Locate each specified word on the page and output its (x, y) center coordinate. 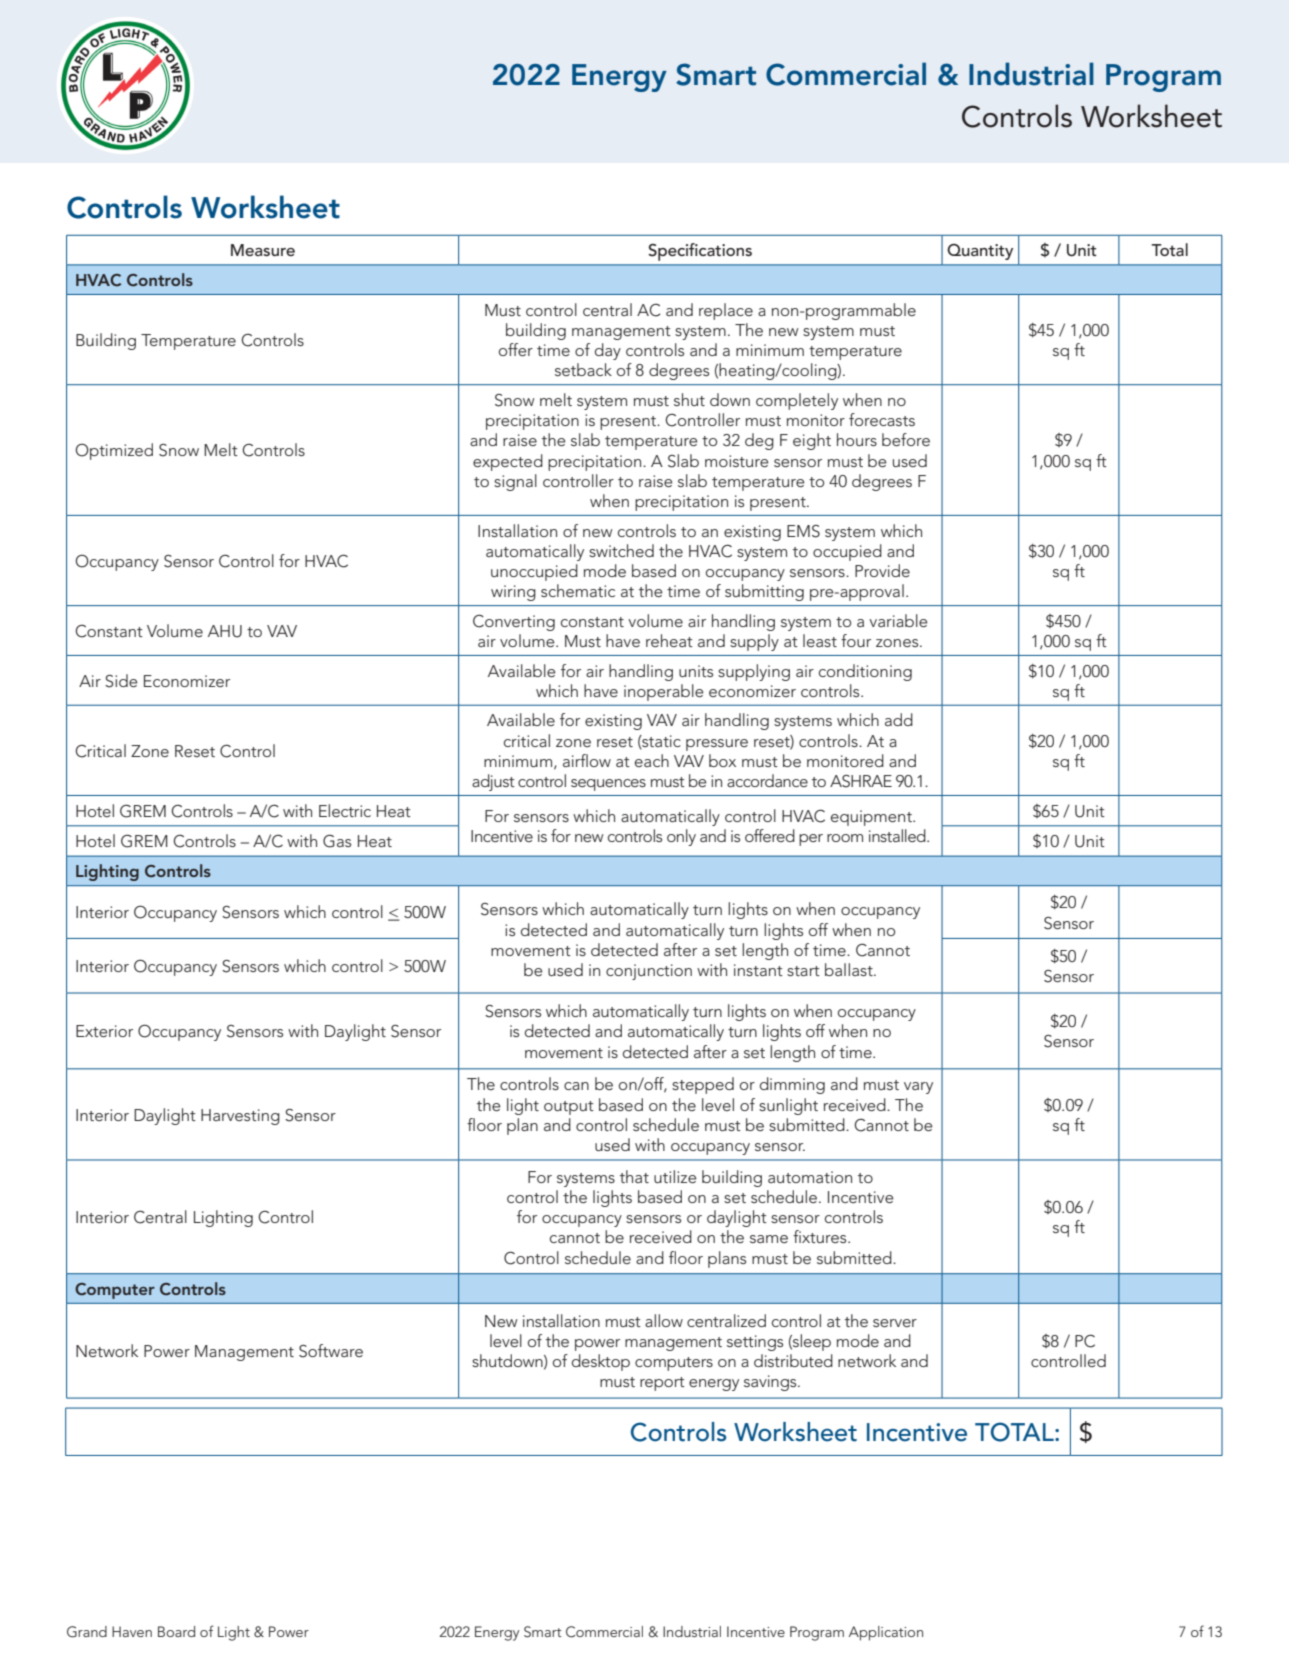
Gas (337, 841)
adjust (493, 782)
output (569, 1108)
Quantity (980, 252)
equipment (872, 818)
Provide (882, 570)
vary (918, 1088)
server (895, 1323)
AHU (225, 631)
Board (176, 1631)
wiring (513, 593)
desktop (601, 1362)
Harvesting (240, 1117)
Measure (263, 250)
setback (583, 369)
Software (331, 1351)
